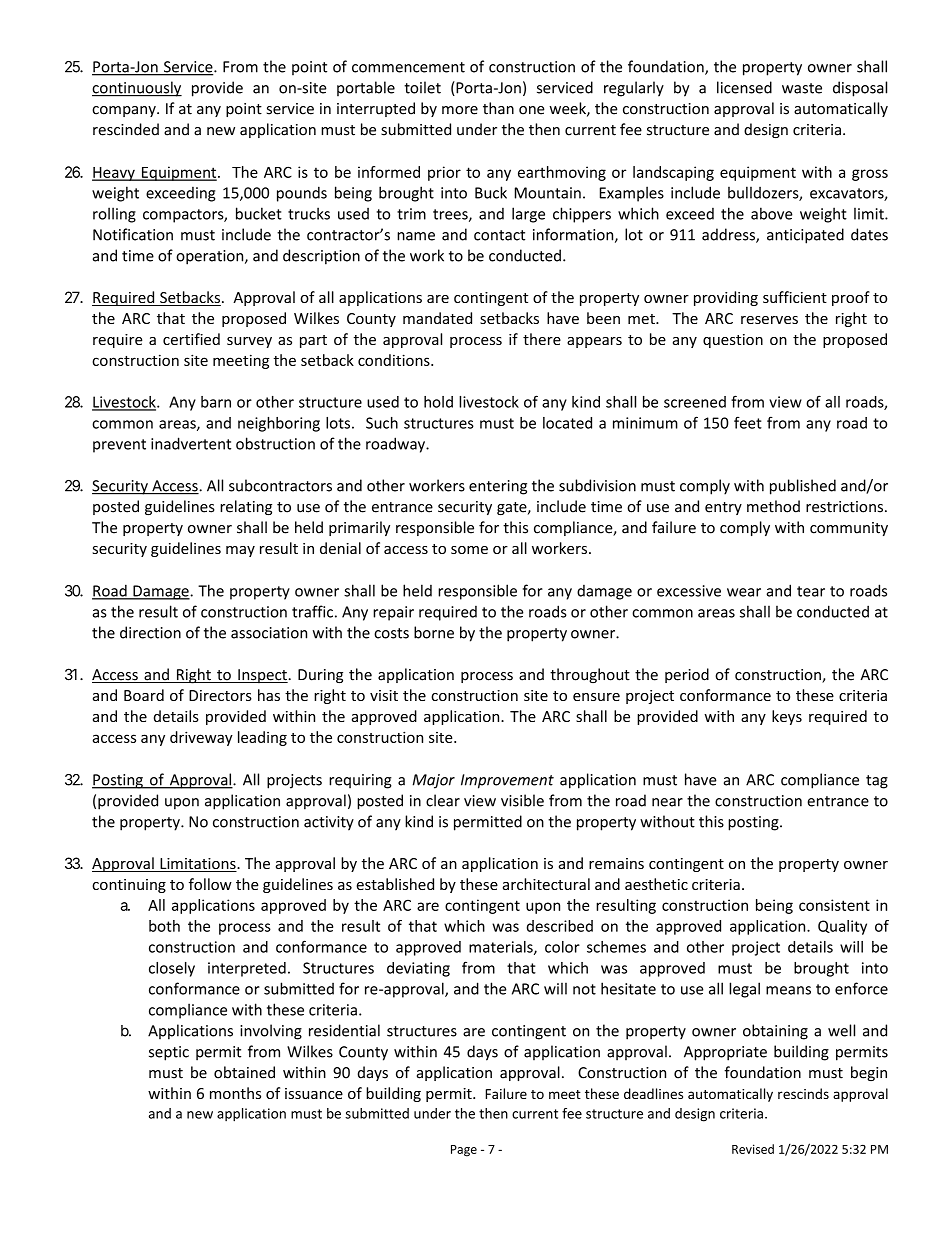 The image size is (952, 1233). Describe the element at coordinates (546, 884) in the screenshot. I see `architectural` at that location.
